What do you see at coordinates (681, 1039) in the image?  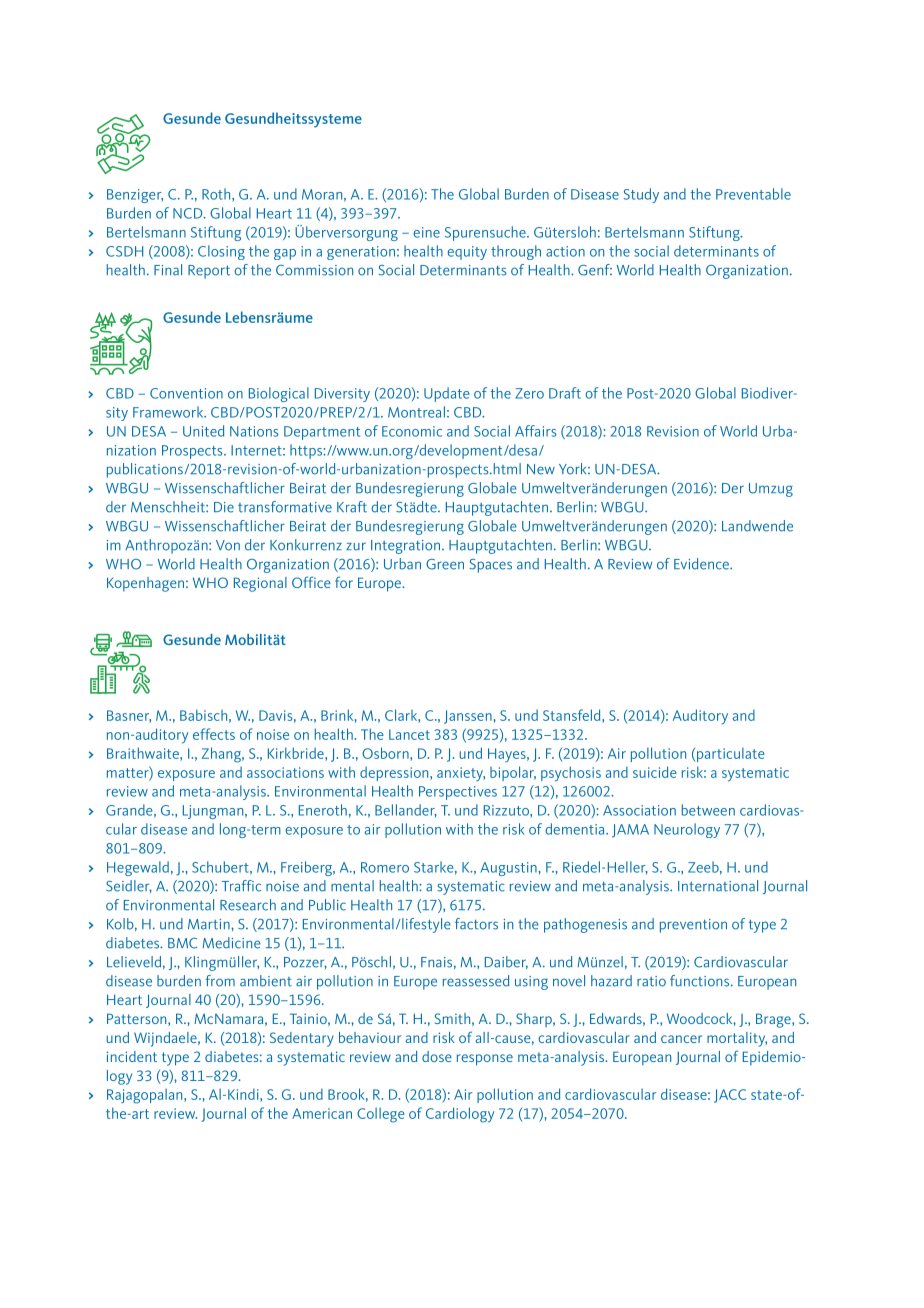 I see `cancer` at bounding box center [681, 1039].
